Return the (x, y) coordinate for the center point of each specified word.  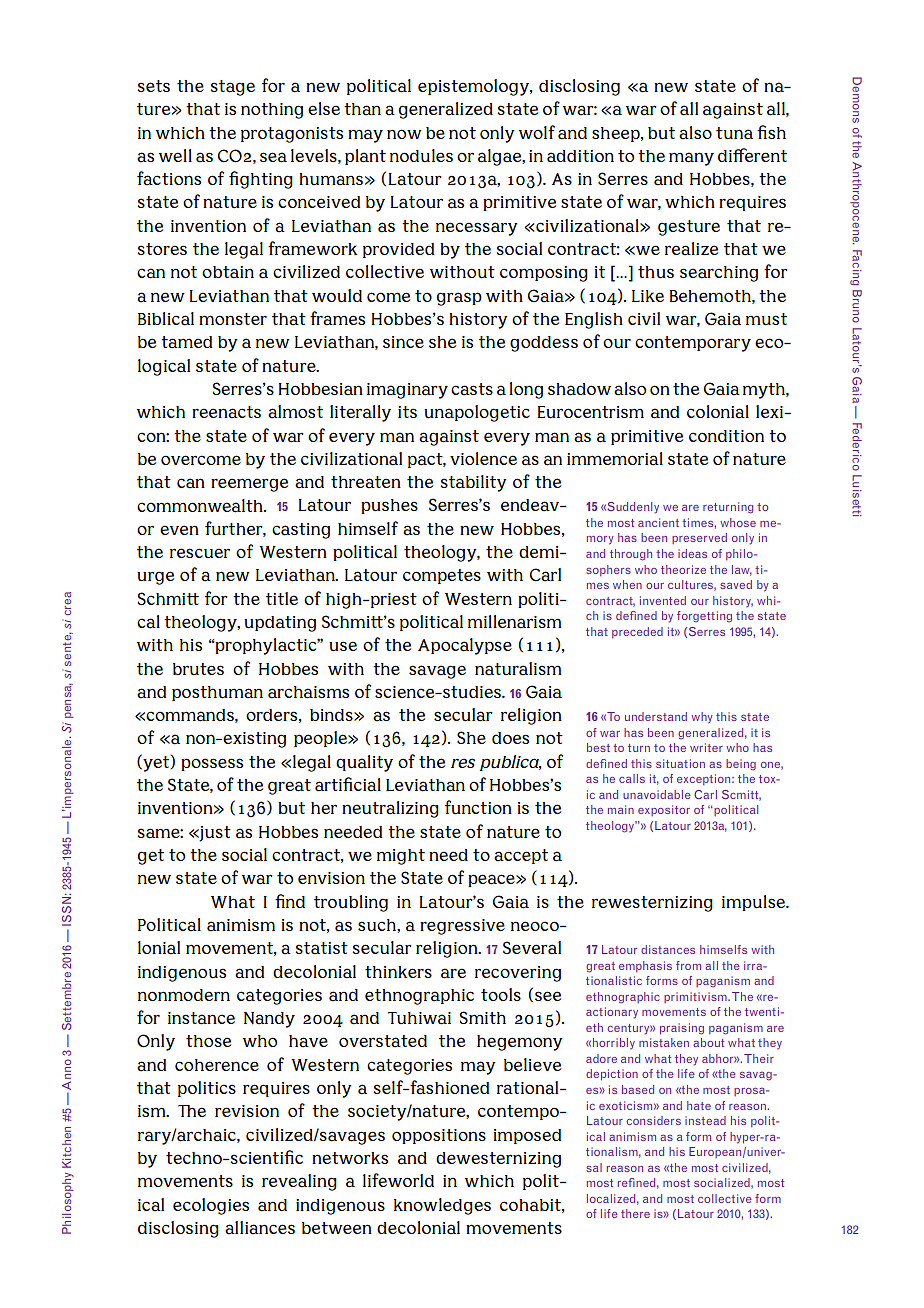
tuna (734, 133)
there (635, 1213)
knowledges (442, 1206)
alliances (260, 1228)
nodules (421, 156)
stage (232, 88)
